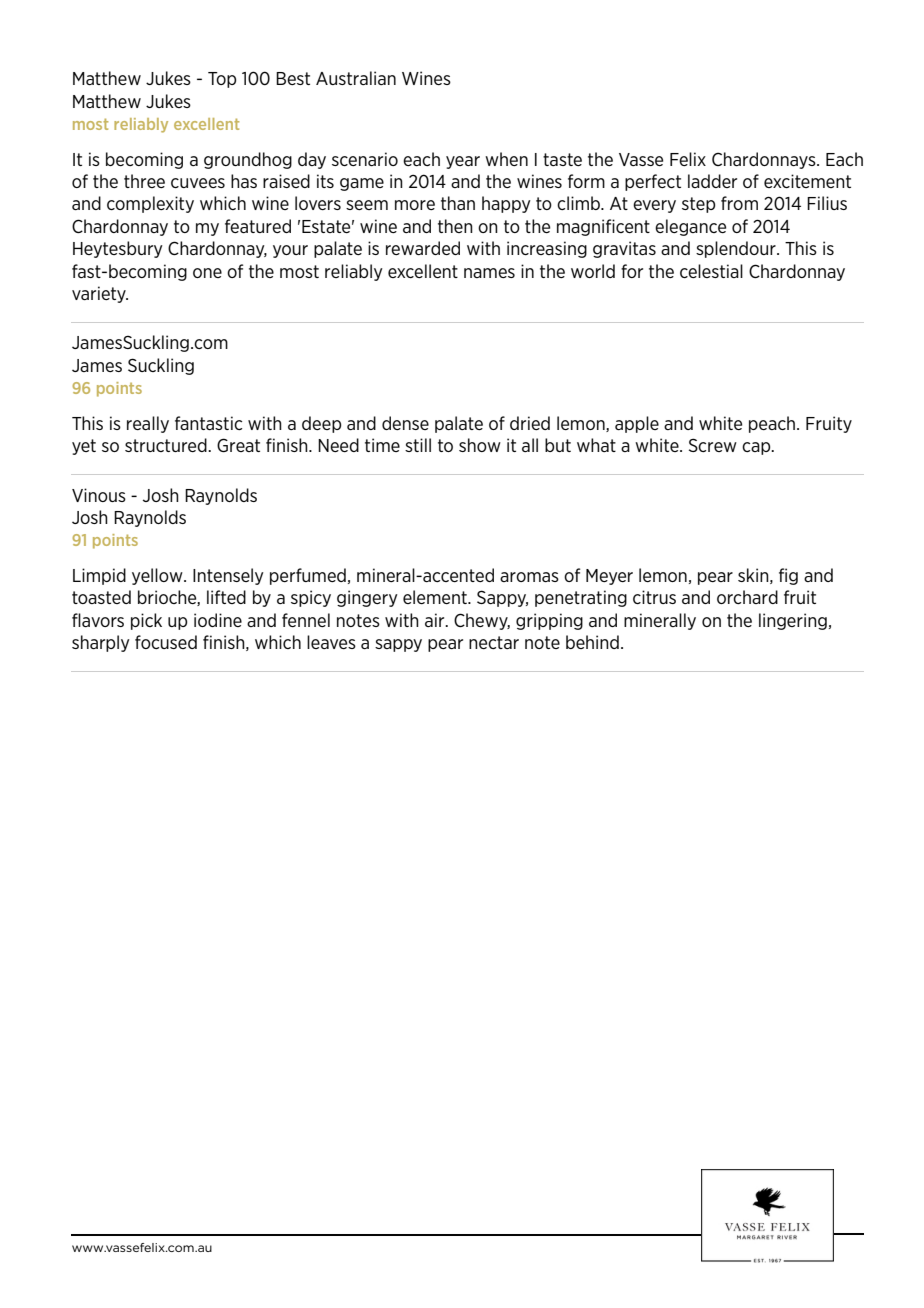 The width and height of the image is (924, 1308). What do you see at coordinates (356, 78) in the image?
I see `Australian` at bounding box center [356, 78].
